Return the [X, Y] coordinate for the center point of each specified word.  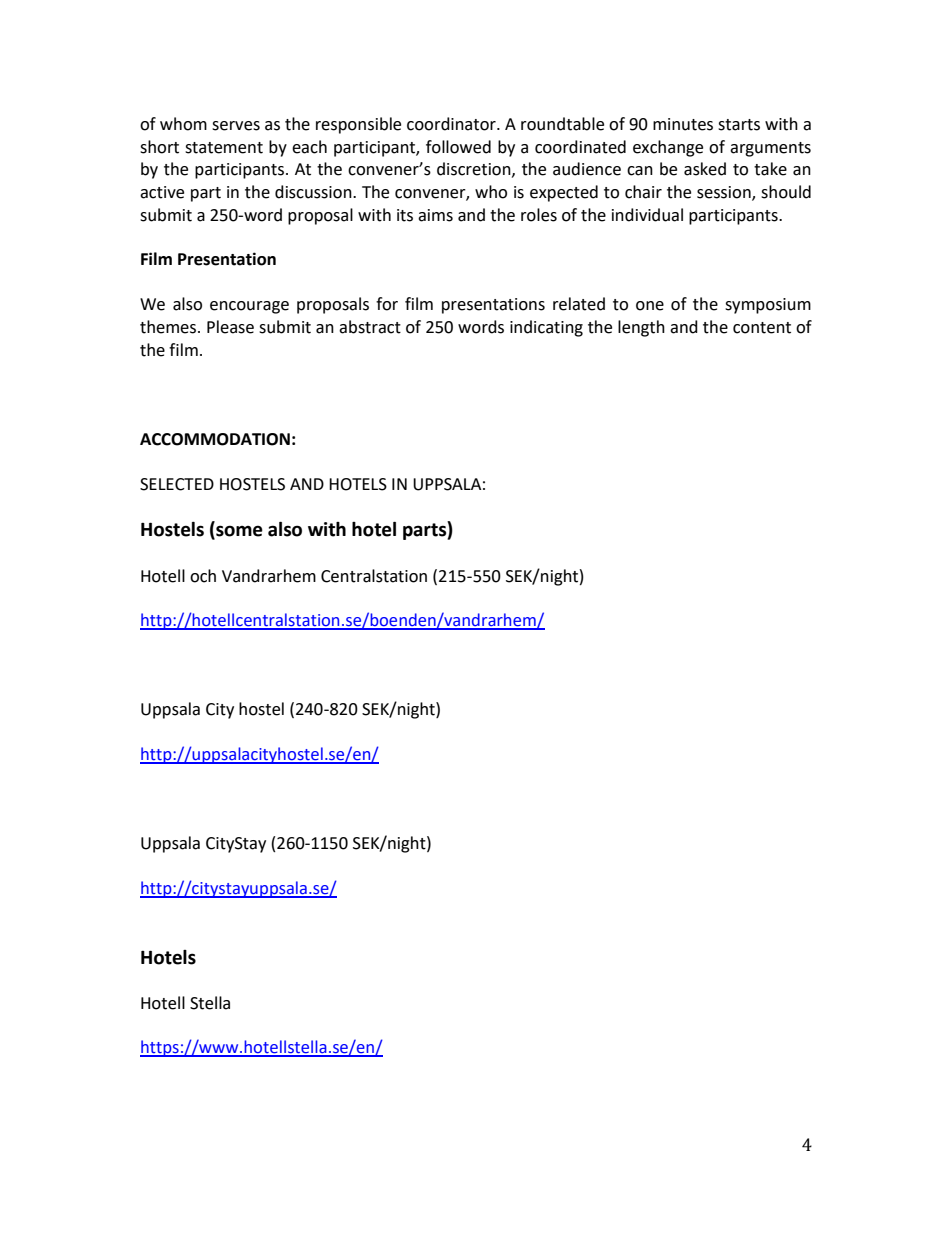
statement [224, 148]
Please [230, 327]
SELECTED [177, 484]
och [203, 576]
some [238, 532]
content [762, 328]
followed [458, 147]
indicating [546, 328]
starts [739, 125]
